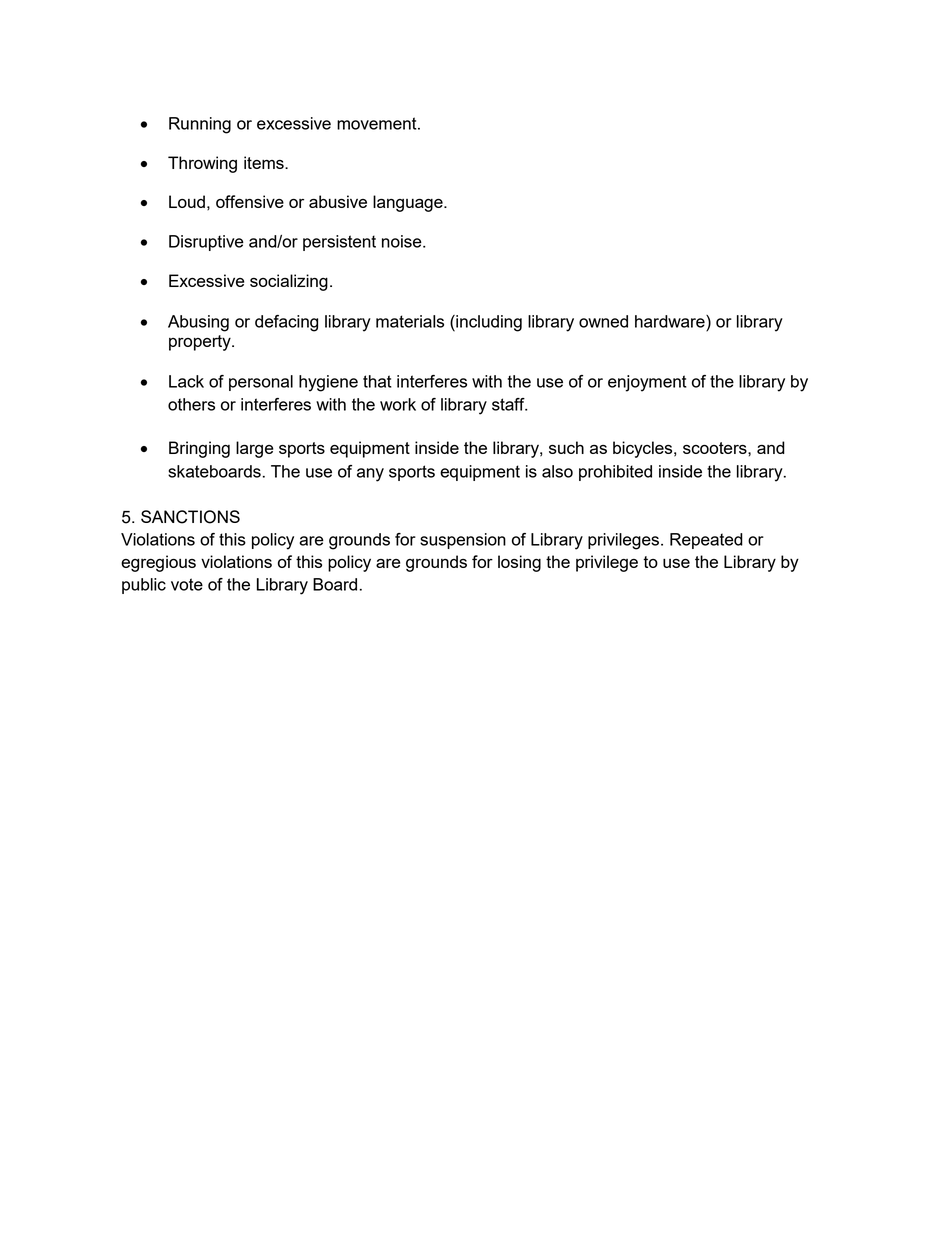 The image size is (952, 1233). I want to click on hardware, so click(671, 321).
